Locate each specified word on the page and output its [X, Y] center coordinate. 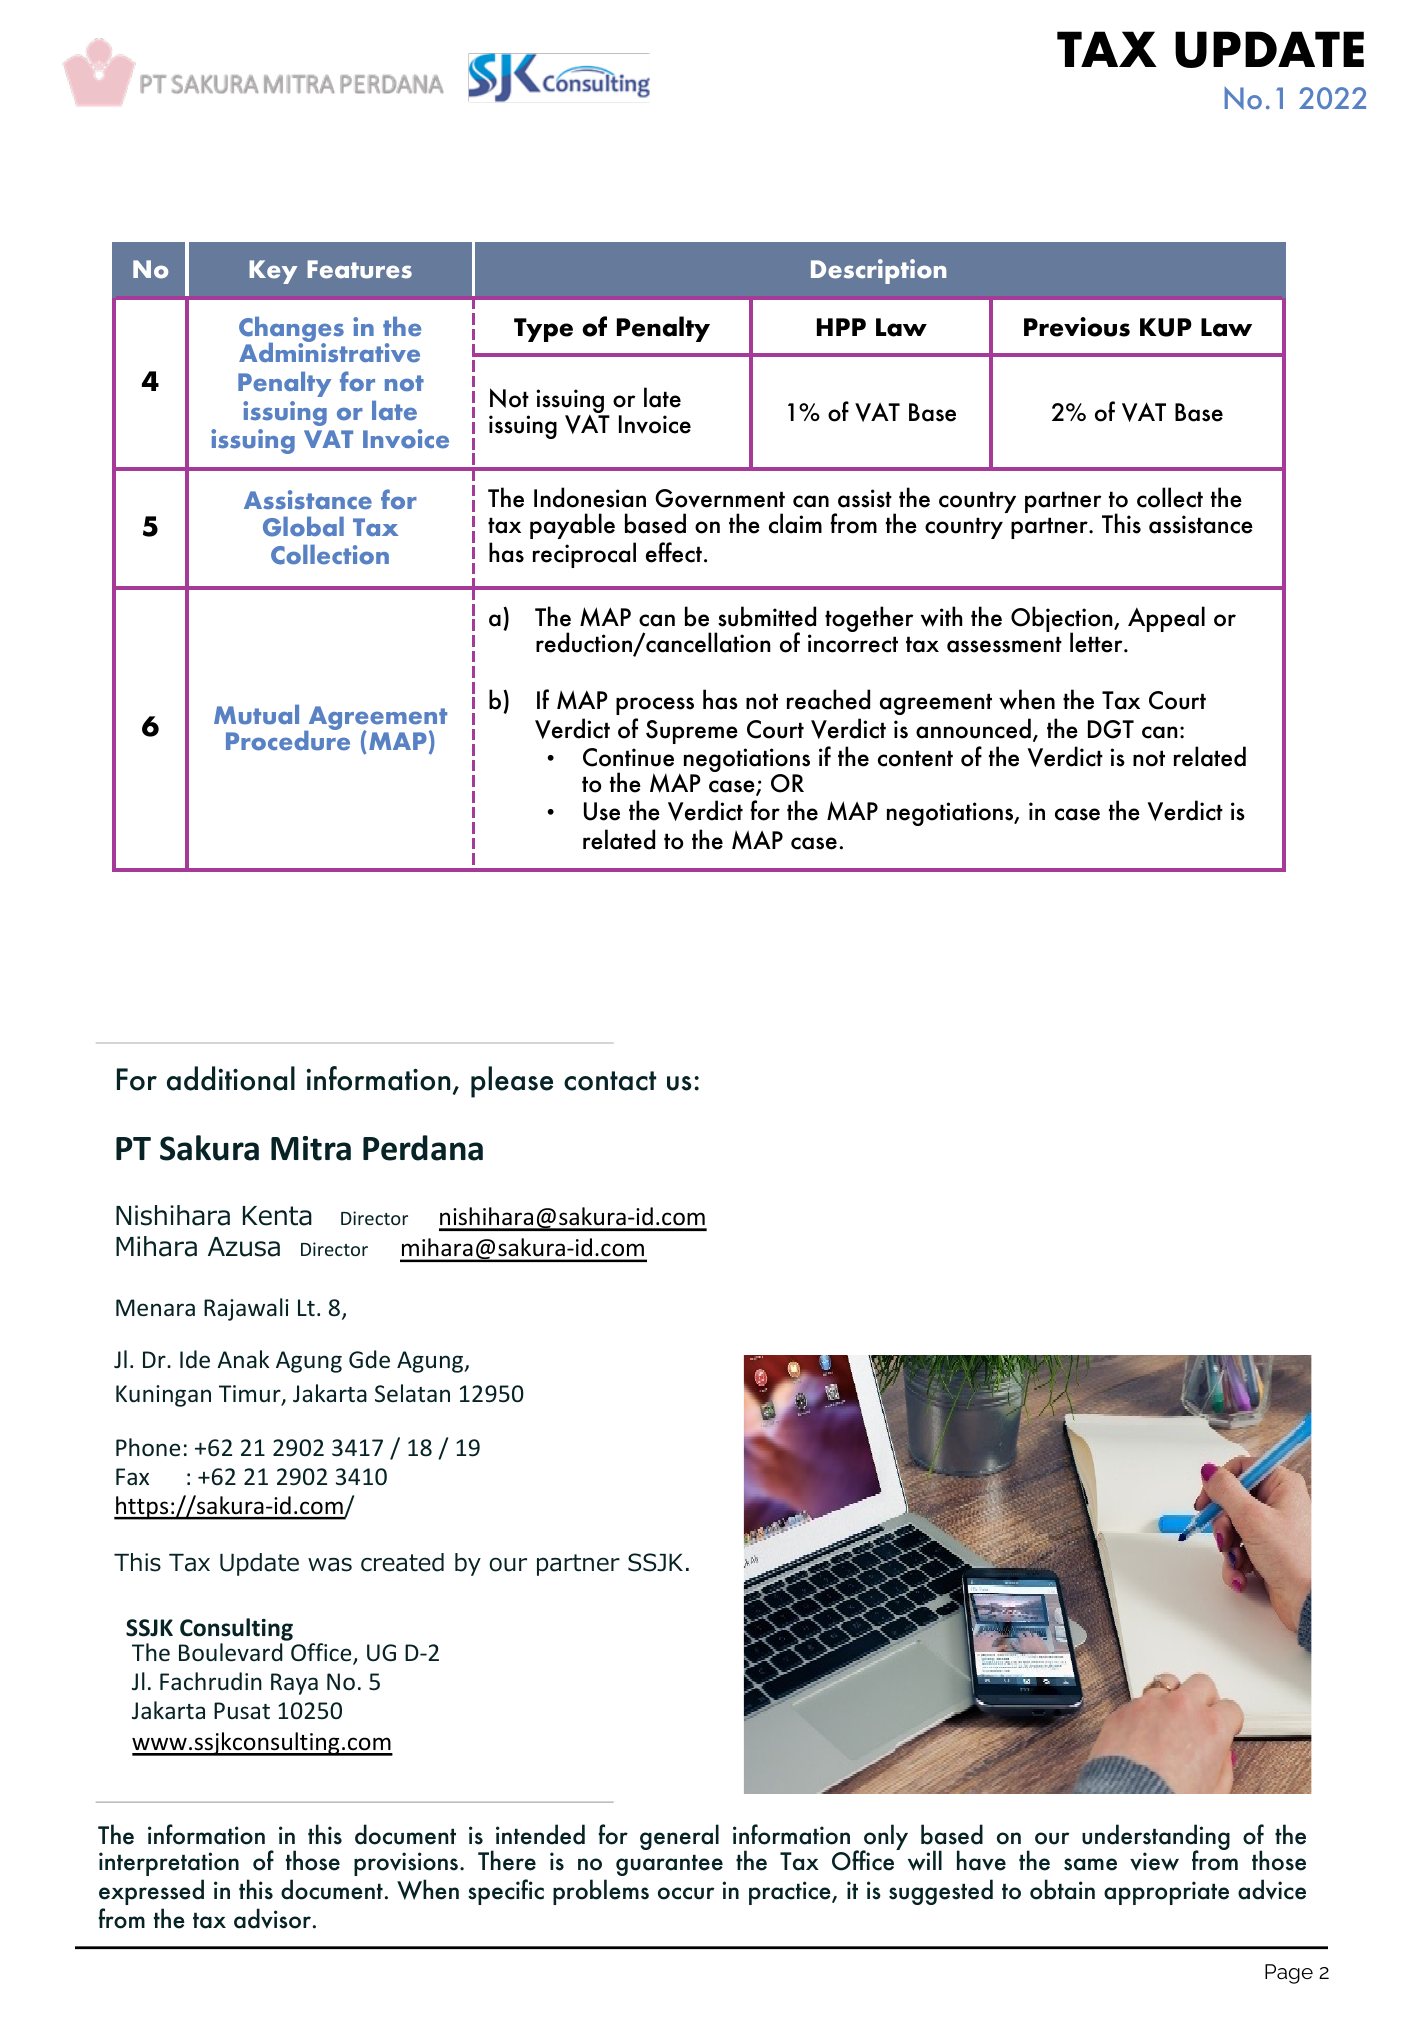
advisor [272, 1918]
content [915, 758]
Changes [291, 331]
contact [610, 1081]
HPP [841, 327]
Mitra [311, 1148]
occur [686, 1893]
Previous [1077, 327]
